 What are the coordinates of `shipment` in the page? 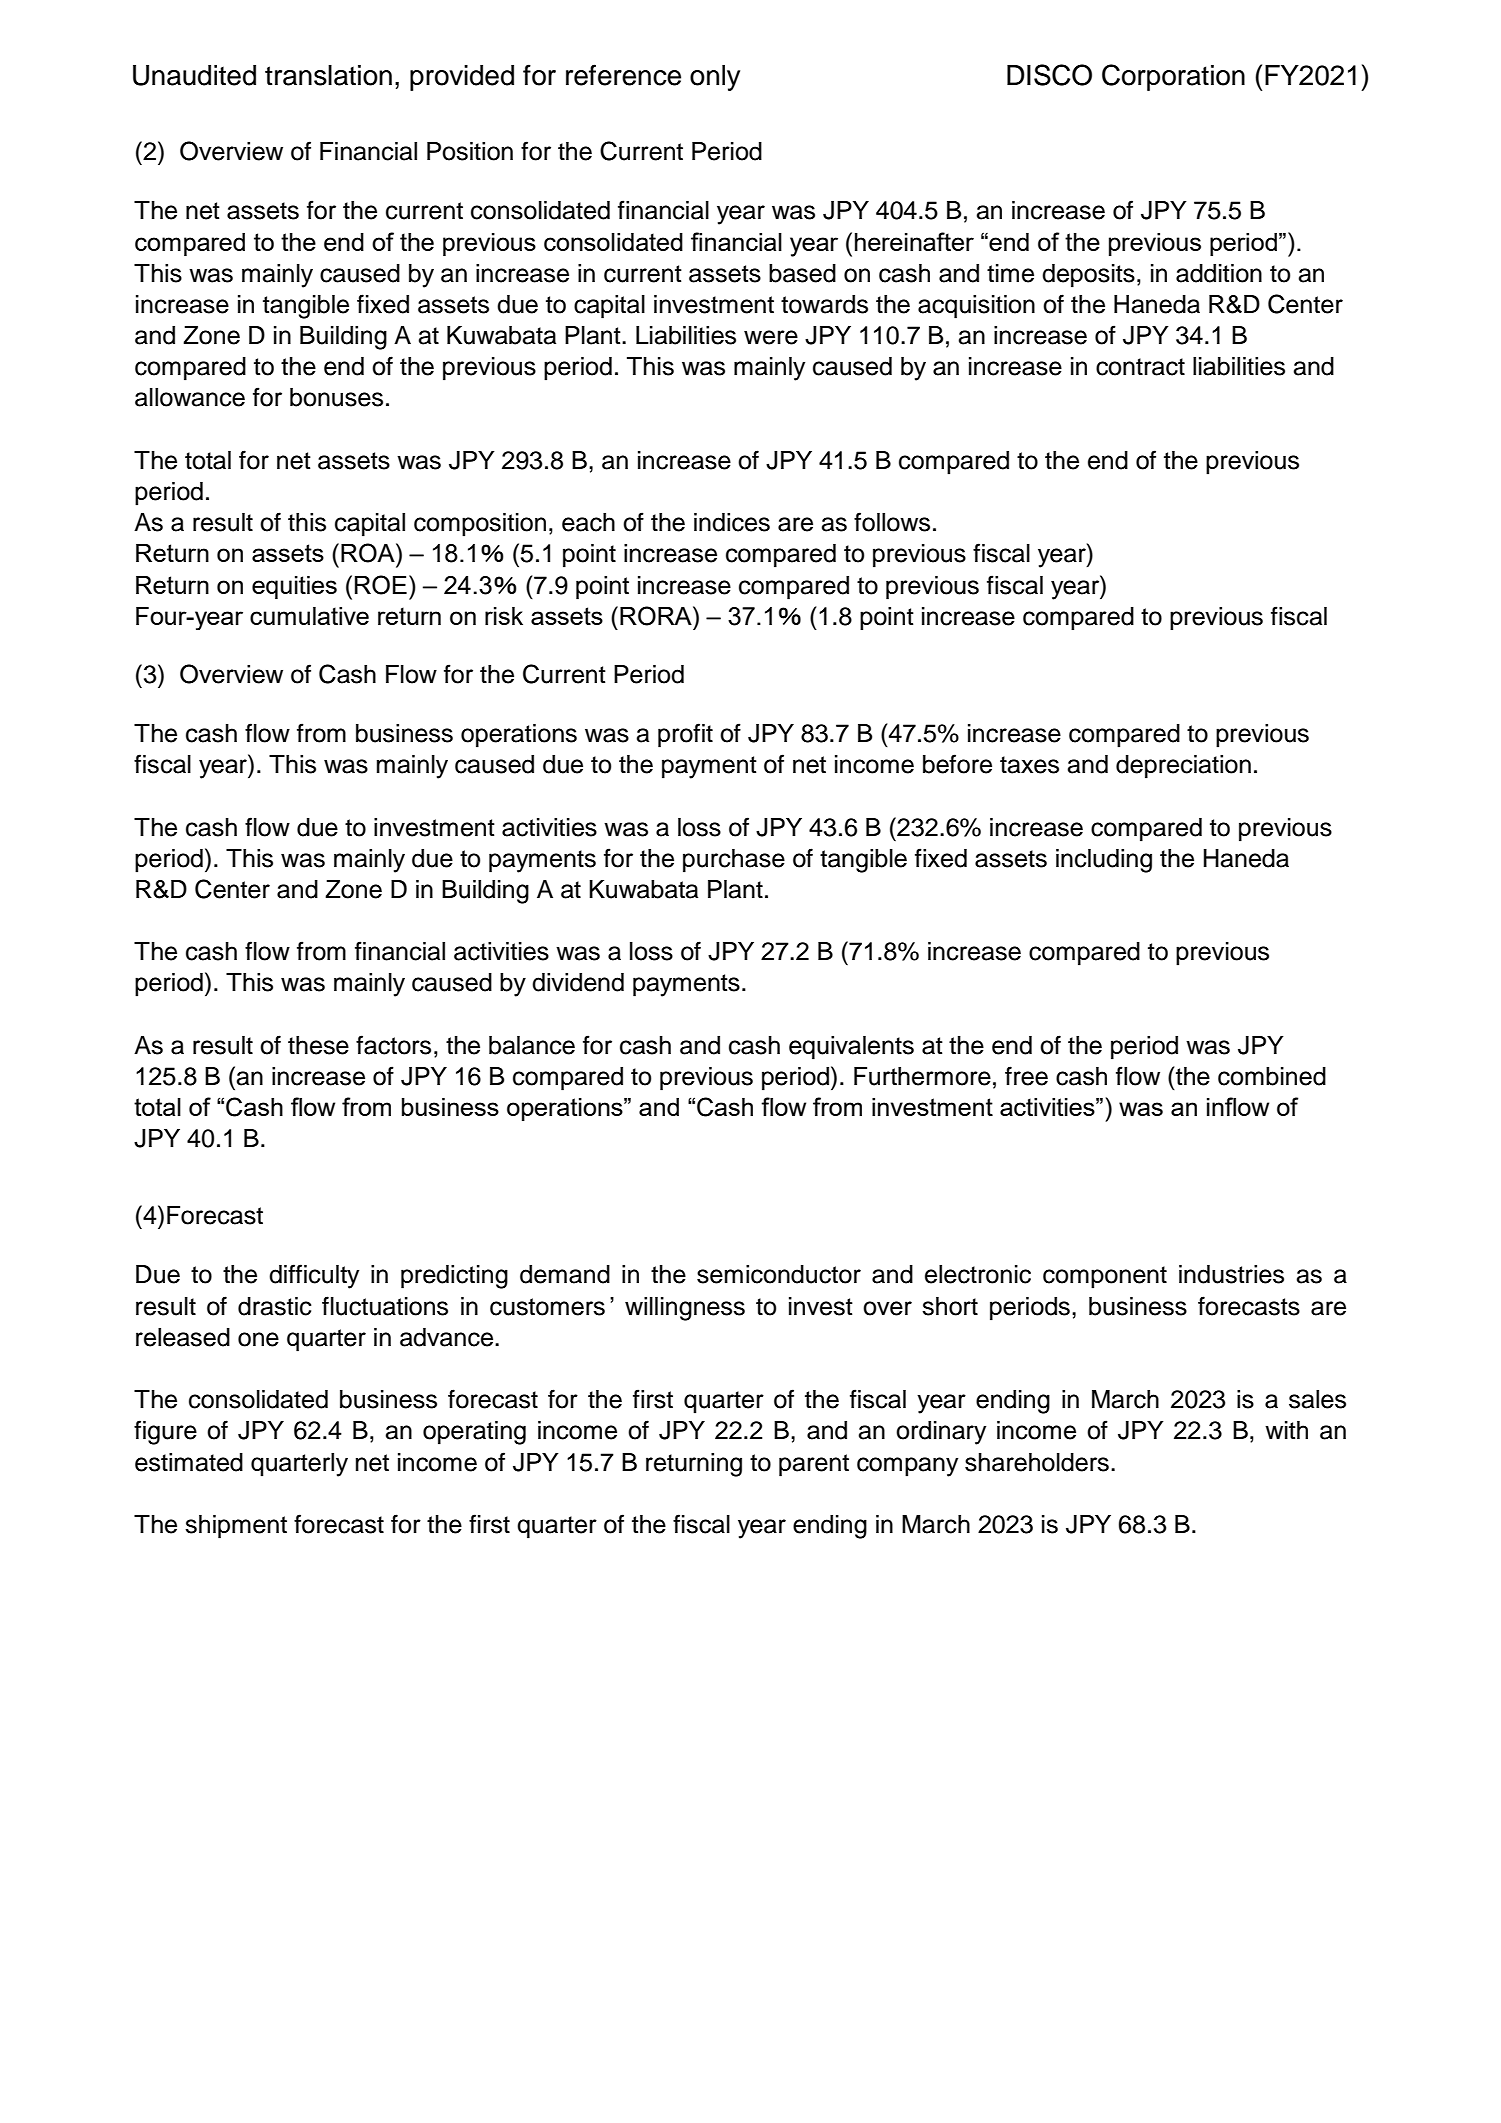 It's located at (236, 1527).
